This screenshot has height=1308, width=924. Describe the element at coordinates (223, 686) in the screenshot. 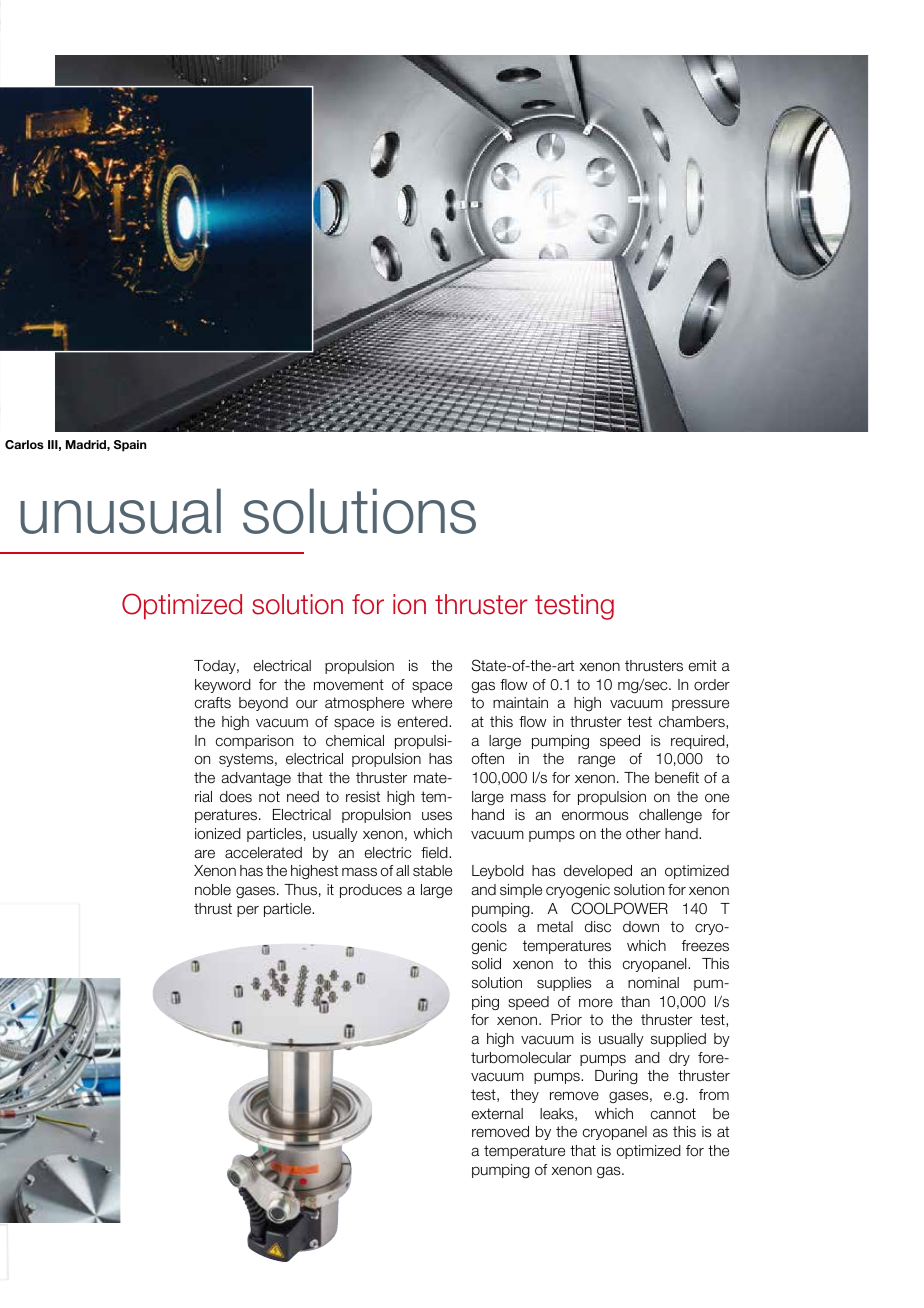

I see `keyword` at that location.
